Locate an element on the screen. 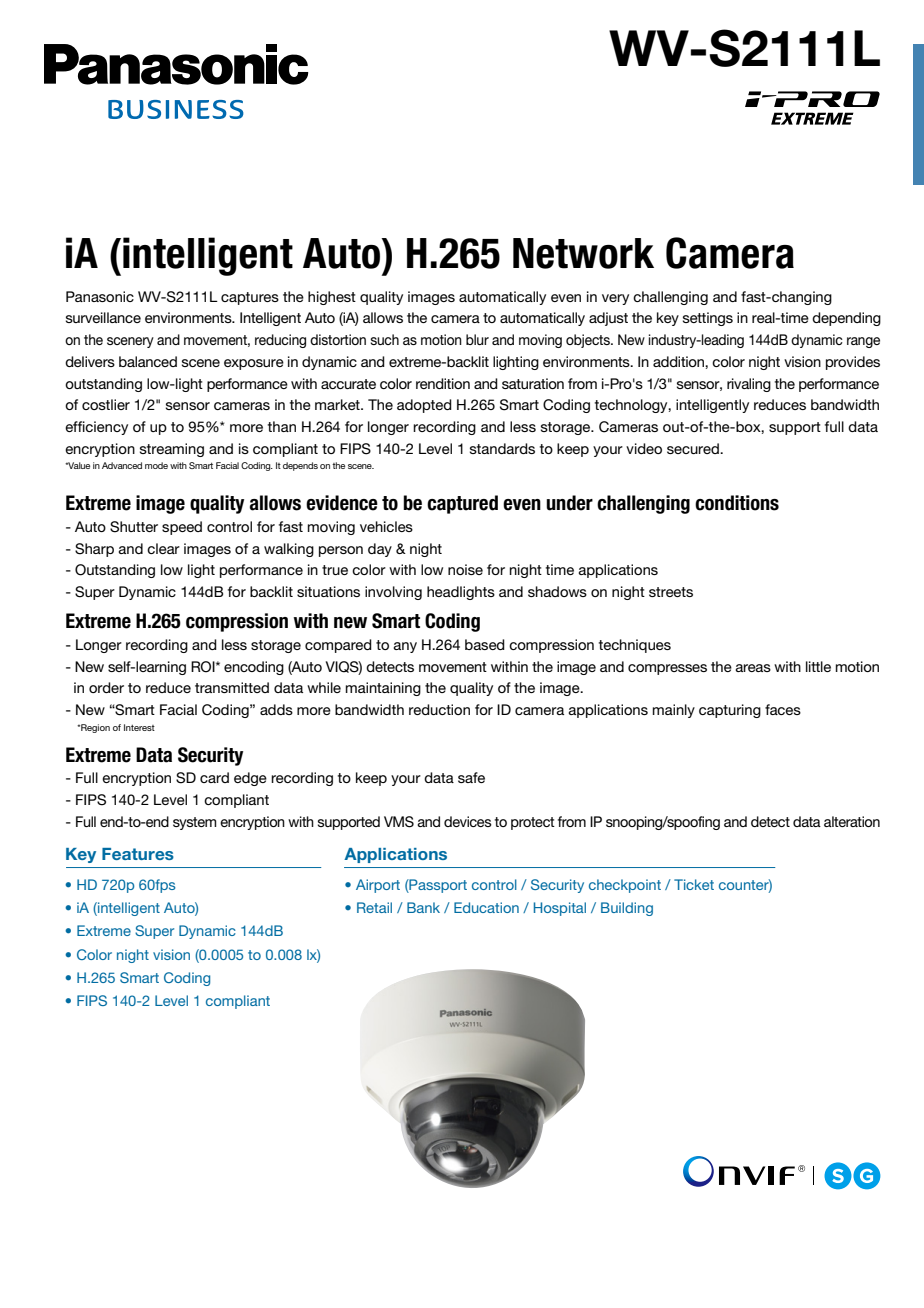 The image size is (924, 1308). Ticket is located at coordinates (694, 884).
